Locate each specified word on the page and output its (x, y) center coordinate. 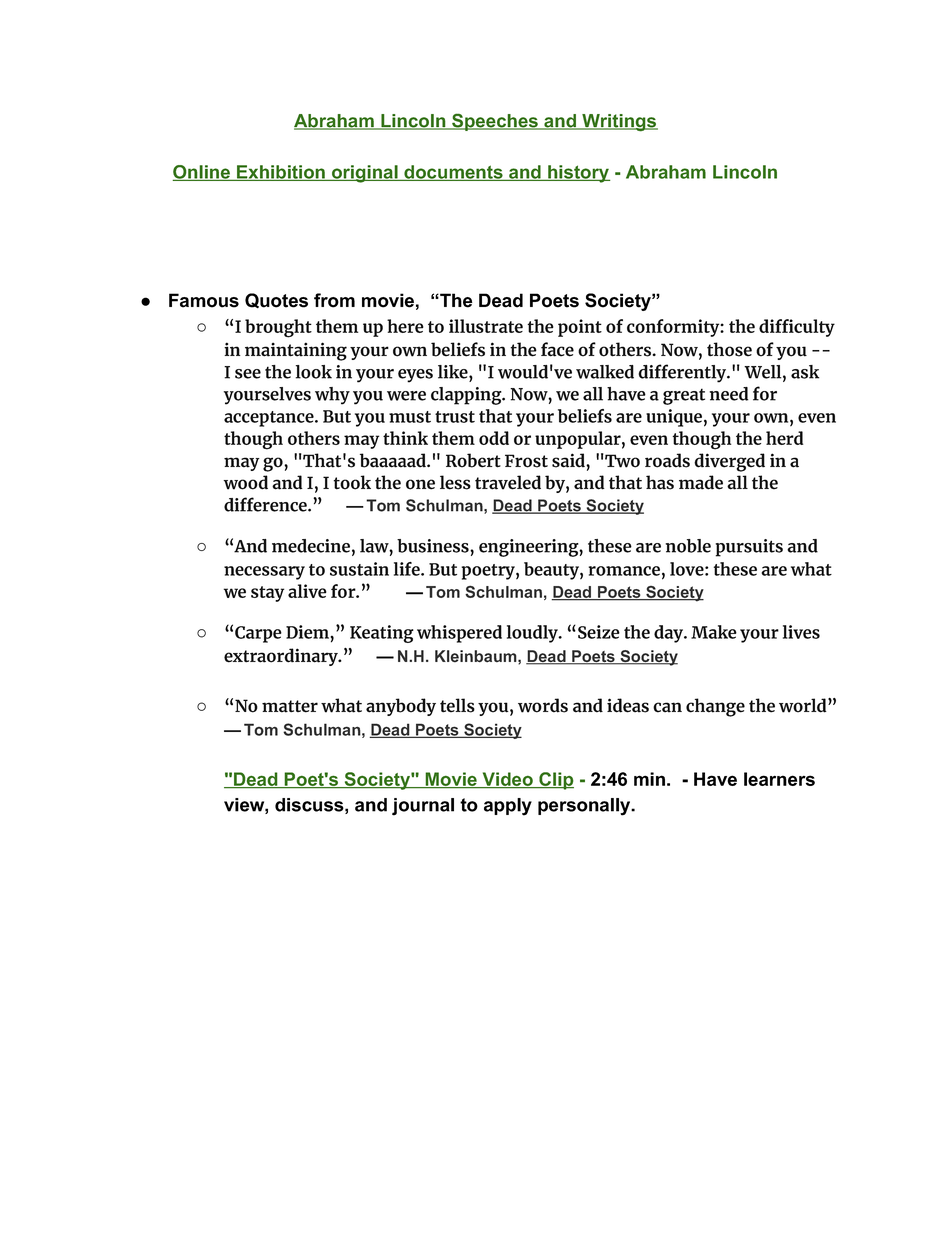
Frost (526, 461)
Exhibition (281, 173)
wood (245, 482)
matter (290, 706)
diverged (729, 462)
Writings (619, 123)
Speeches (495, 122)
